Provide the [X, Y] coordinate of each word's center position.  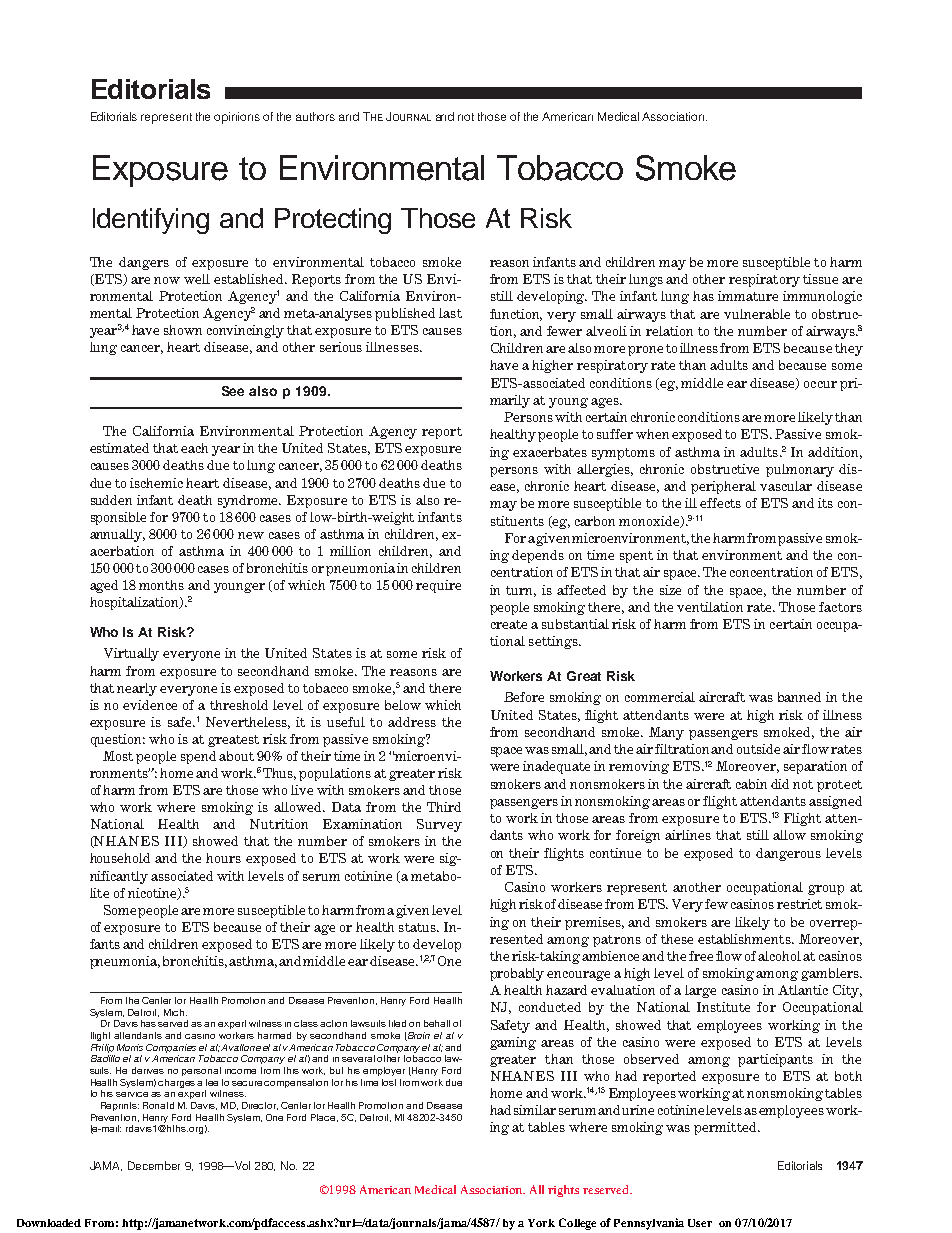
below [403, 705]
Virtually [131, 654]
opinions [237, 118]
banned [799, 697]
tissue [820, 279]
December [154, 1165]
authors [315, 116]
